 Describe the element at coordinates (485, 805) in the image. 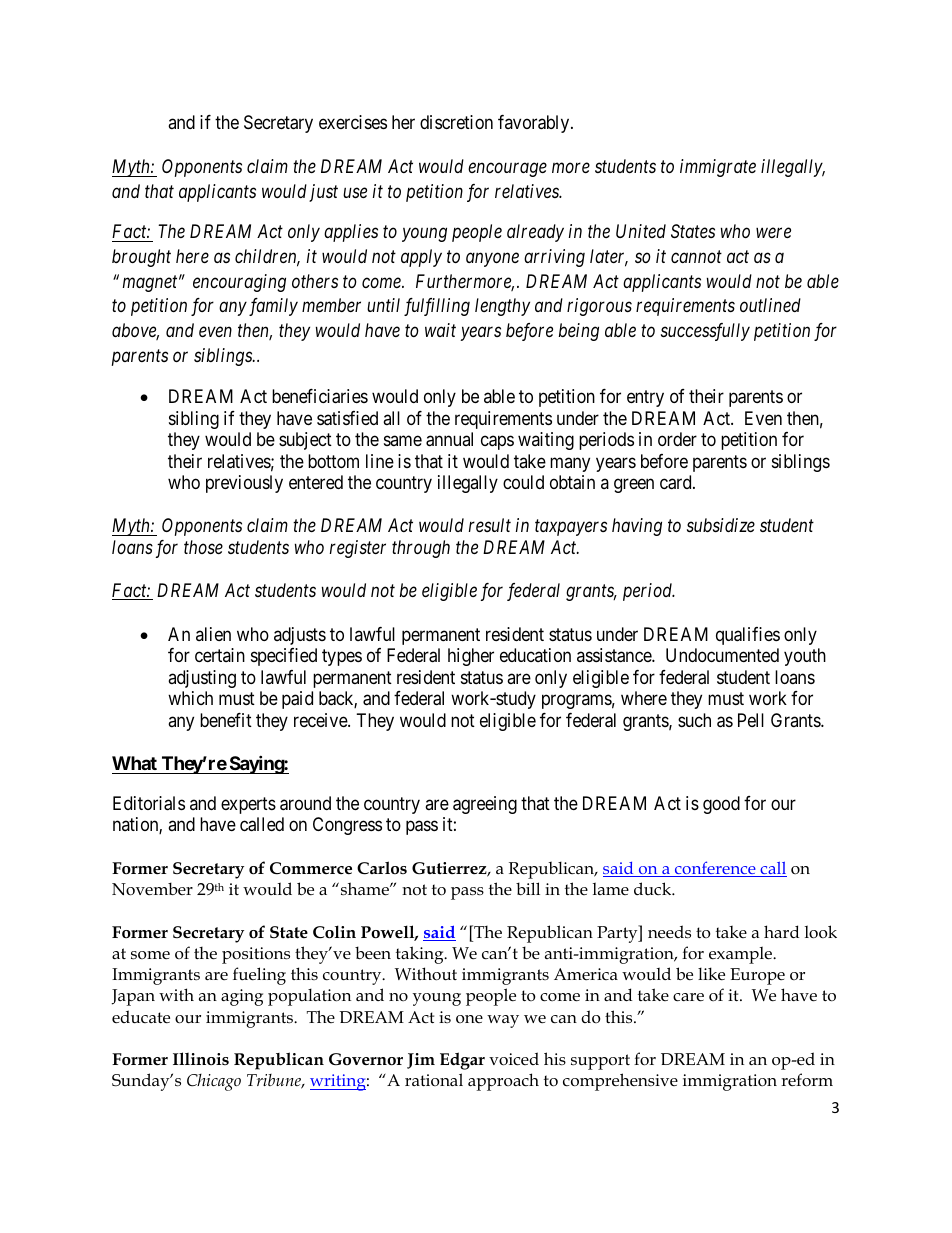

I see `agreeing` at that location.
